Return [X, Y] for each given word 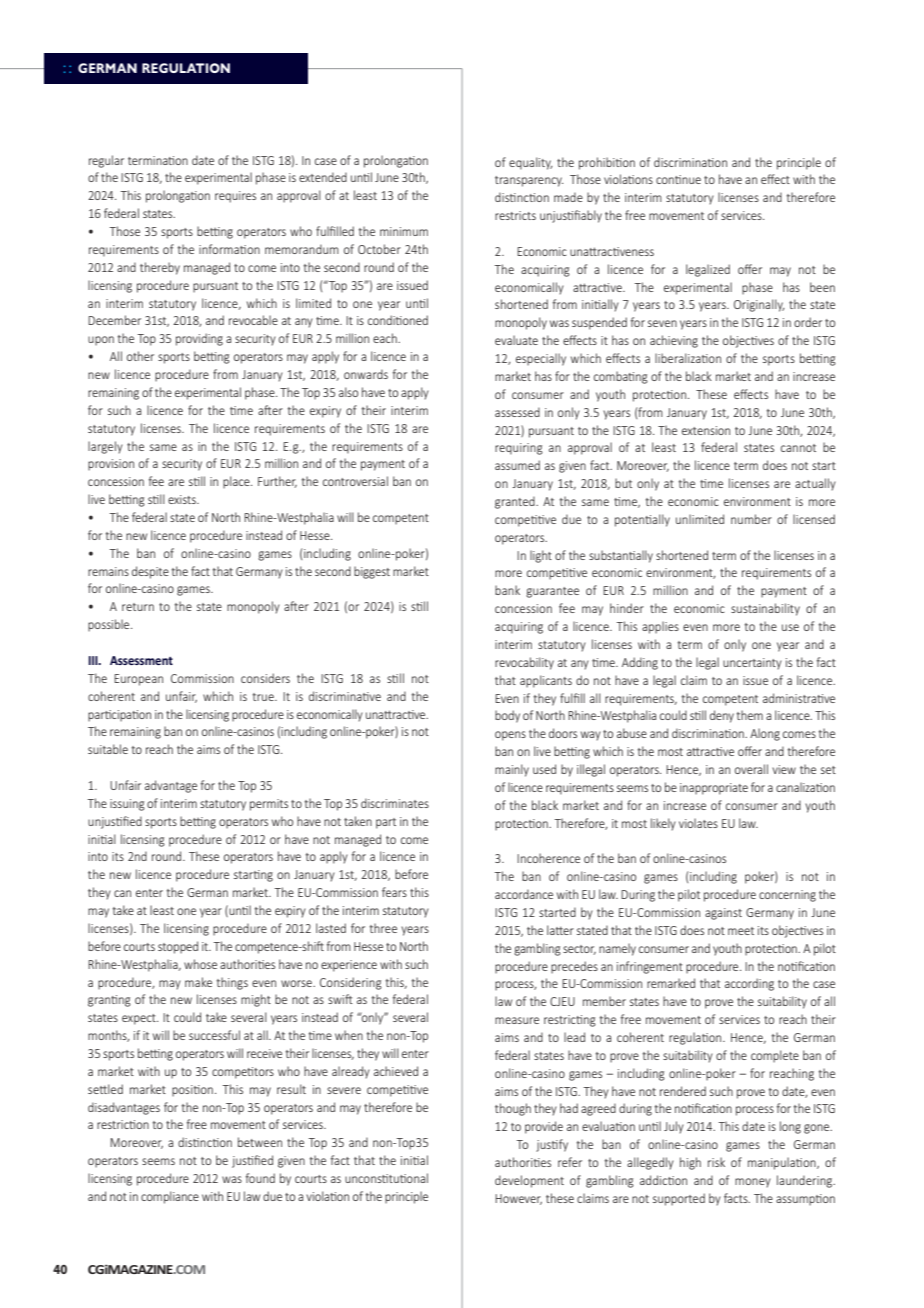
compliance [170, 1197]
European [138, 680]
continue [678, 179]
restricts [515, 215]
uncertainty [752, 664]
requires [235, 197]
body [507, 716]
